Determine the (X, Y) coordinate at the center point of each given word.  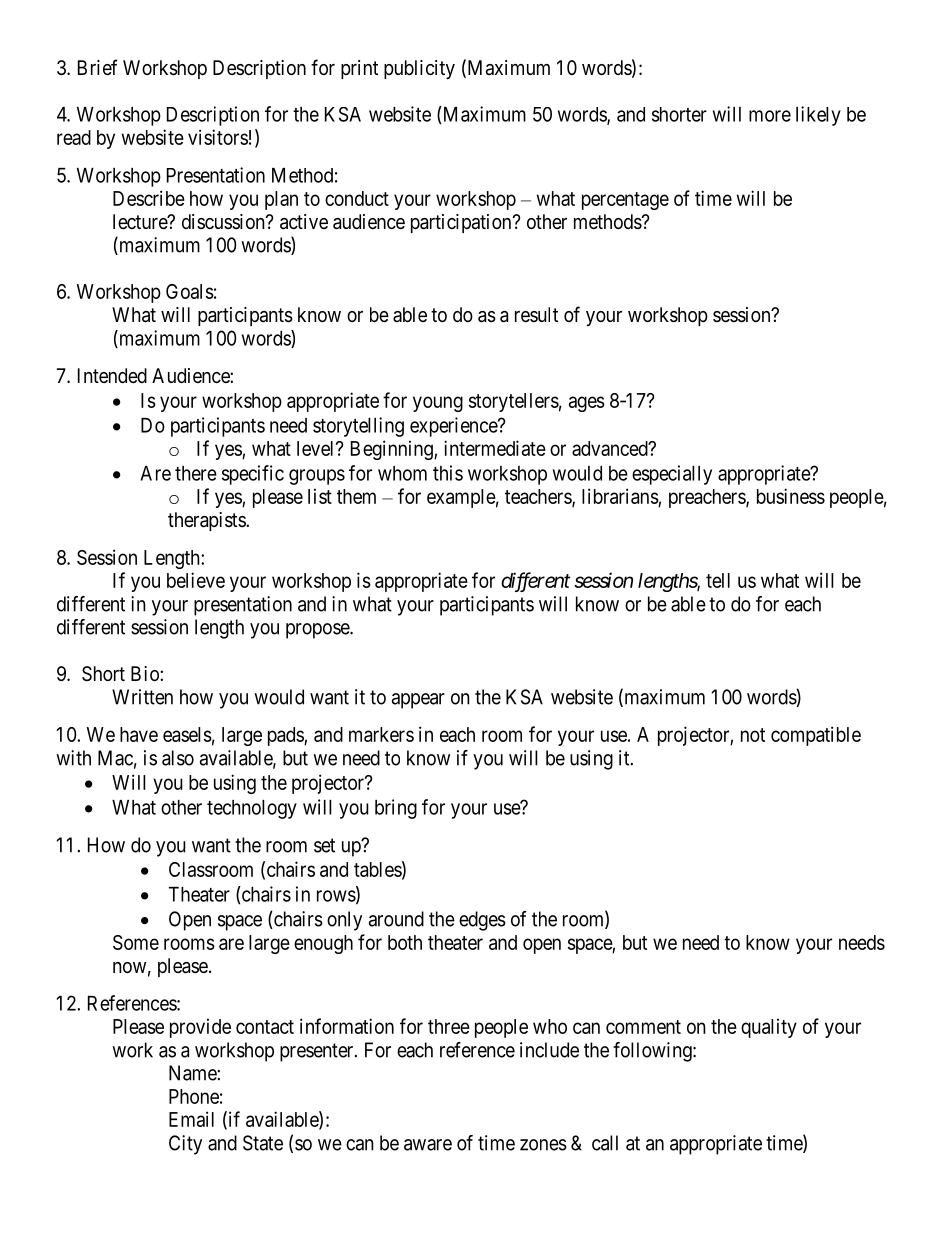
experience (454, 427)
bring (396, 809)
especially (672, 475)
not (753, 735)
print (359, 69)
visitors (218, 137)
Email (191, 1119)
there (196, 473)
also (178, 758)
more (770, 116)
